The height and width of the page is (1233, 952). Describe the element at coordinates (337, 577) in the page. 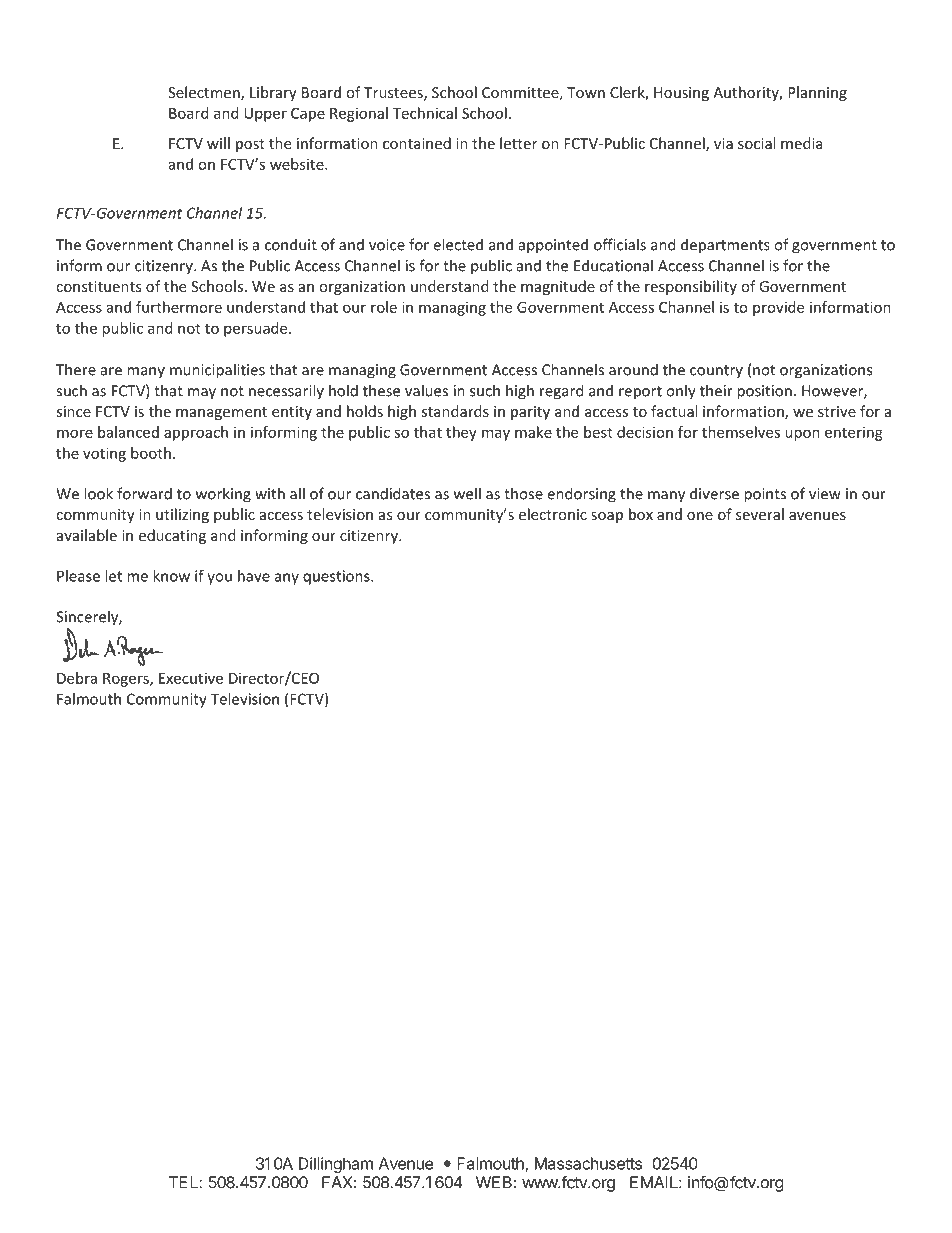

I see `questions` at that location.
